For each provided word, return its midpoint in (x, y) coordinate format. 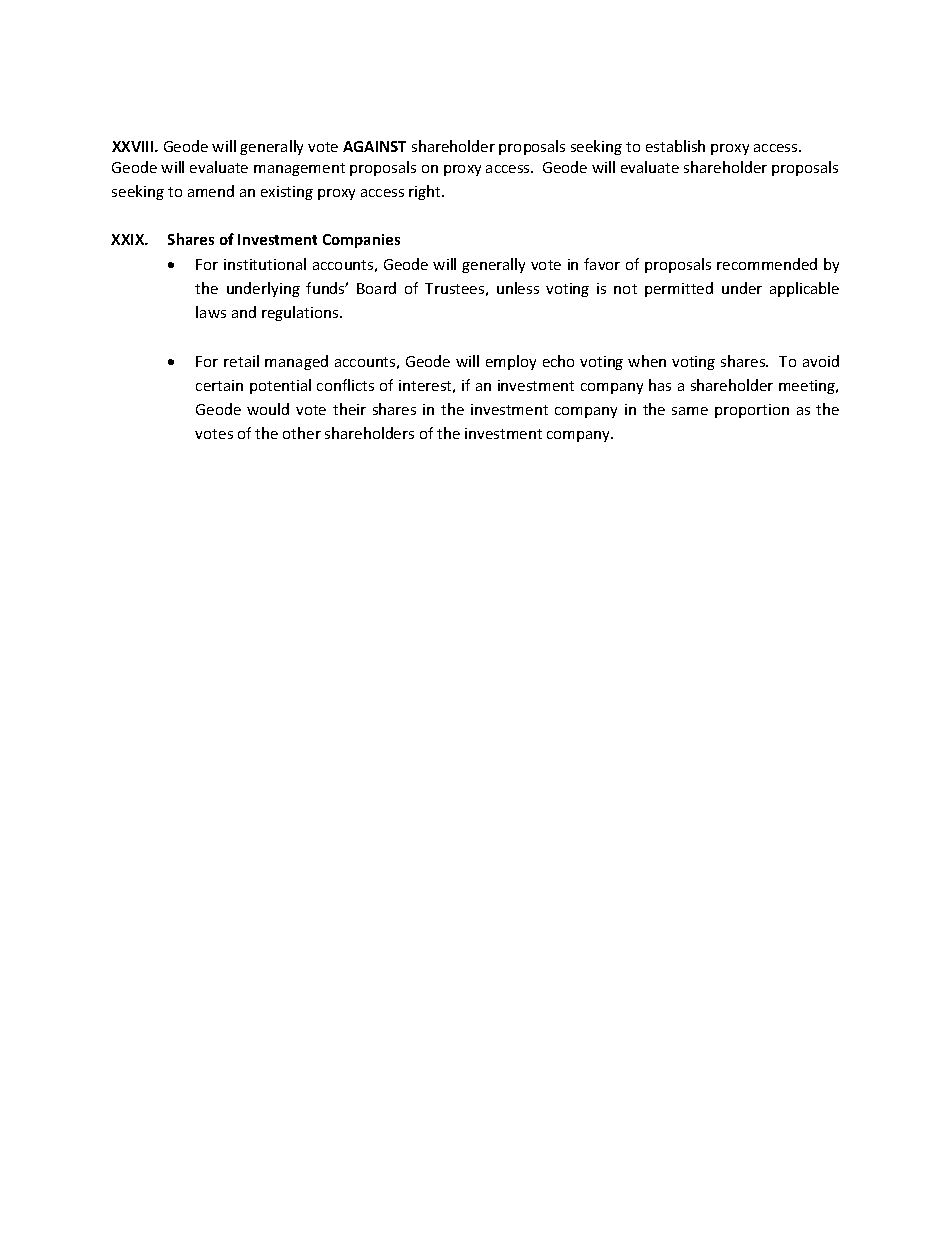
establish (675, 146)
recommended (767, 264)
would (268, 409)
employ (511, 362)
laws (211, 312)
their (349, 409)
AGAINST (374, 146)
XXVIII (134, 146)
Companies (361, 241)
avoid (821, 361)
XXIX (129, 239)
